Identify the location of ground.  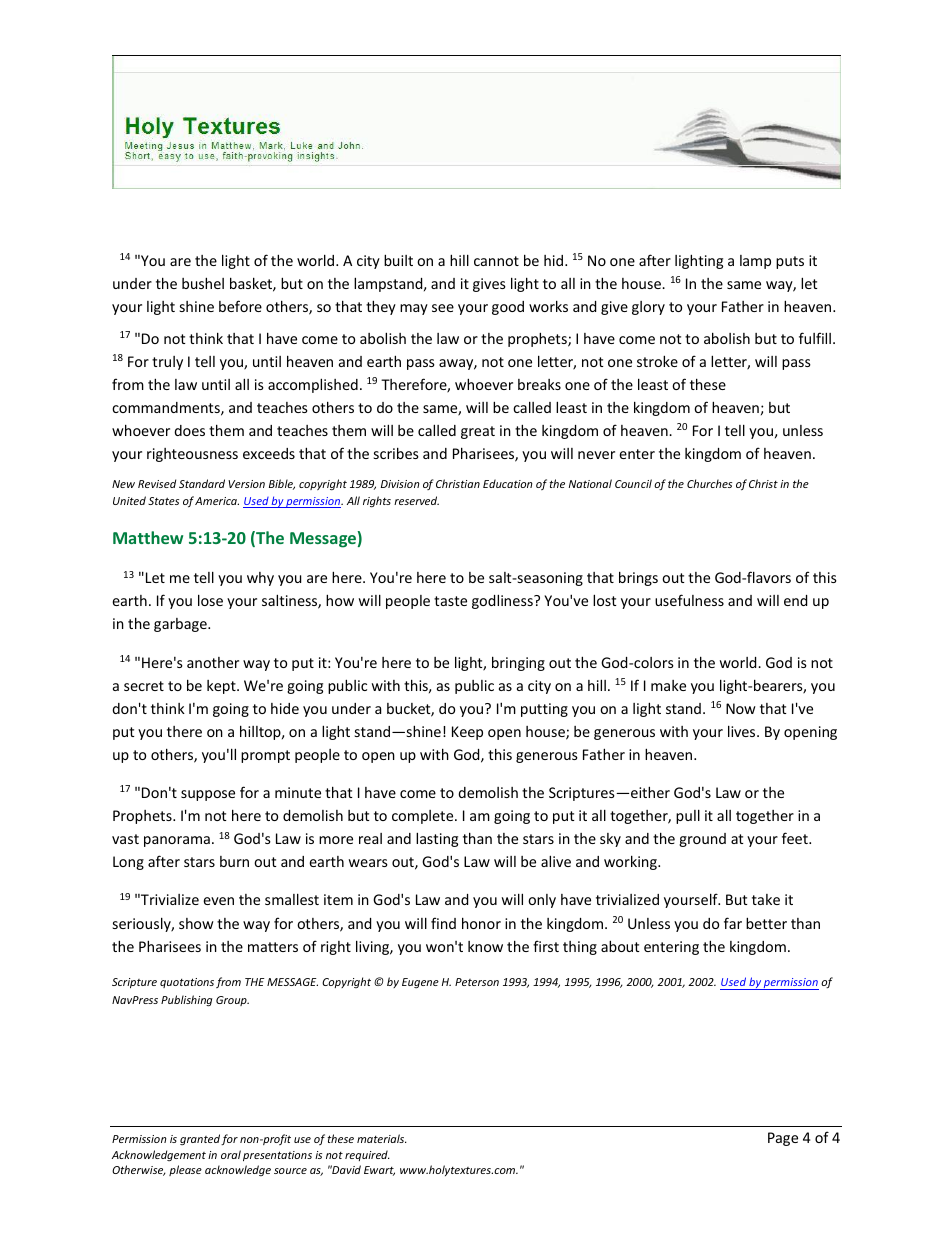
(702, 840).
